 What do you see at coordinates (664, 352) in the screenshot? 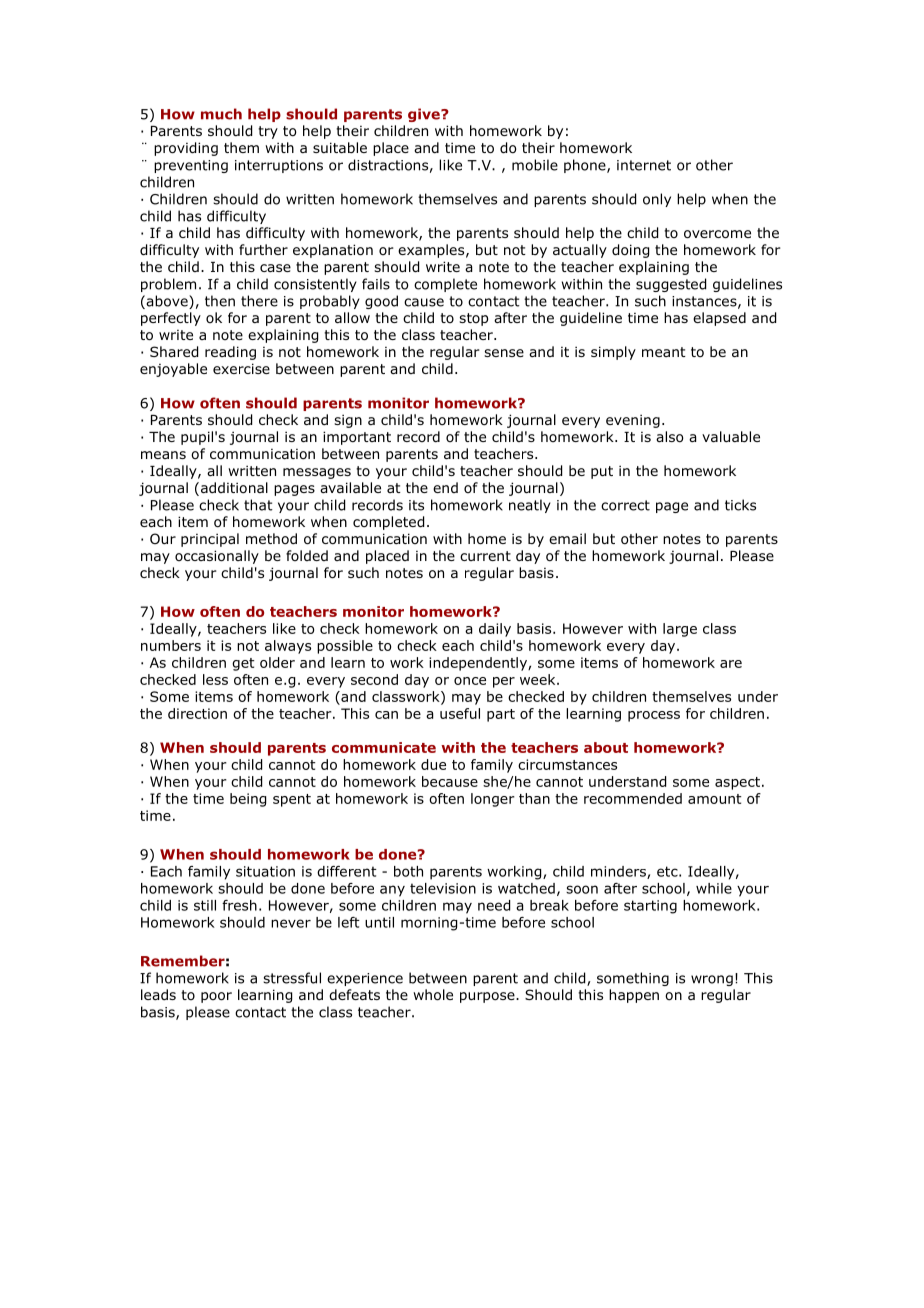
I see `meant` at bounding box center [664, 352].
